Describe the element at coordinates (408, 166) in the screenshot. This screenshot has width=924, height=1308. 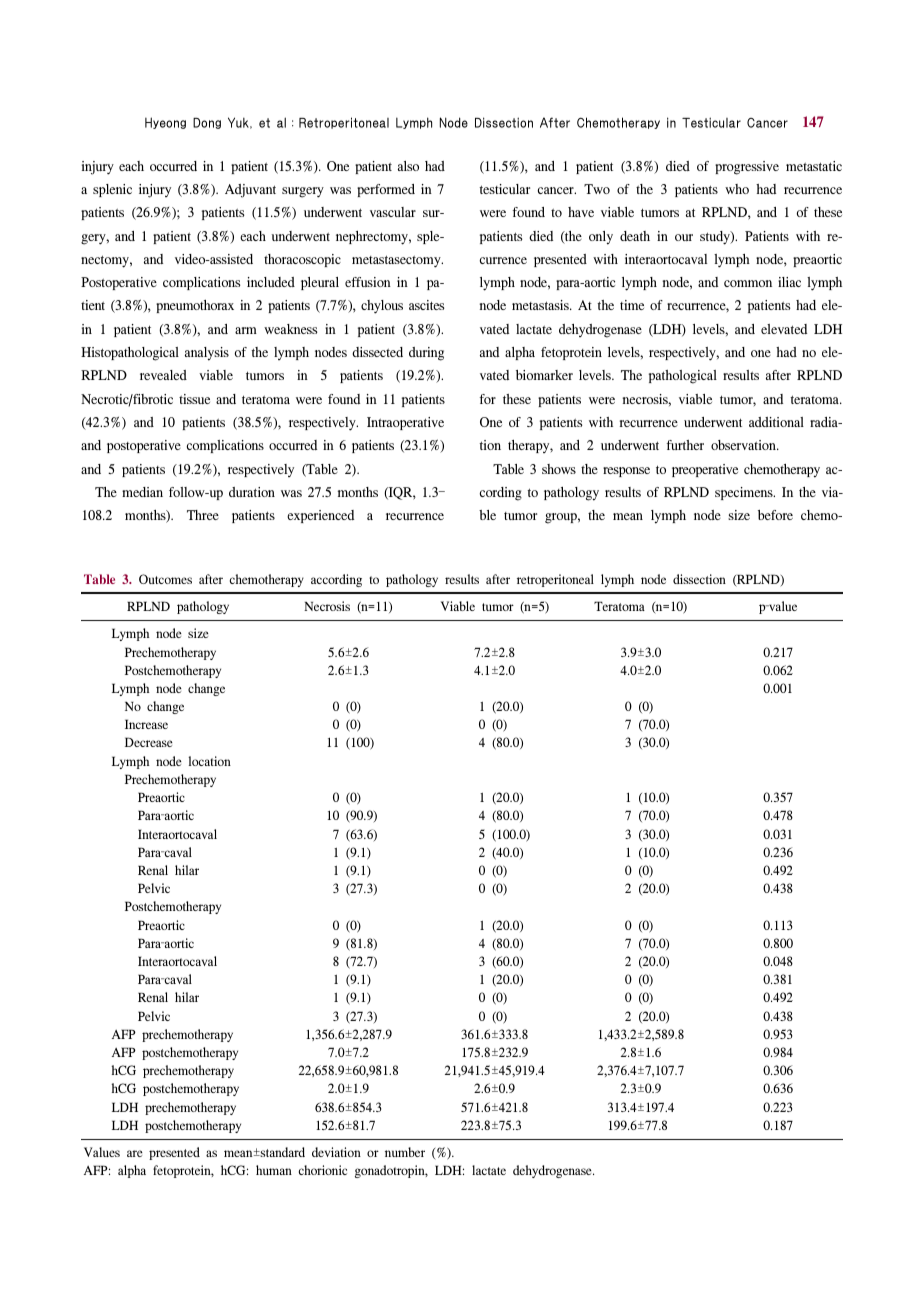
I see `also` at that location.
